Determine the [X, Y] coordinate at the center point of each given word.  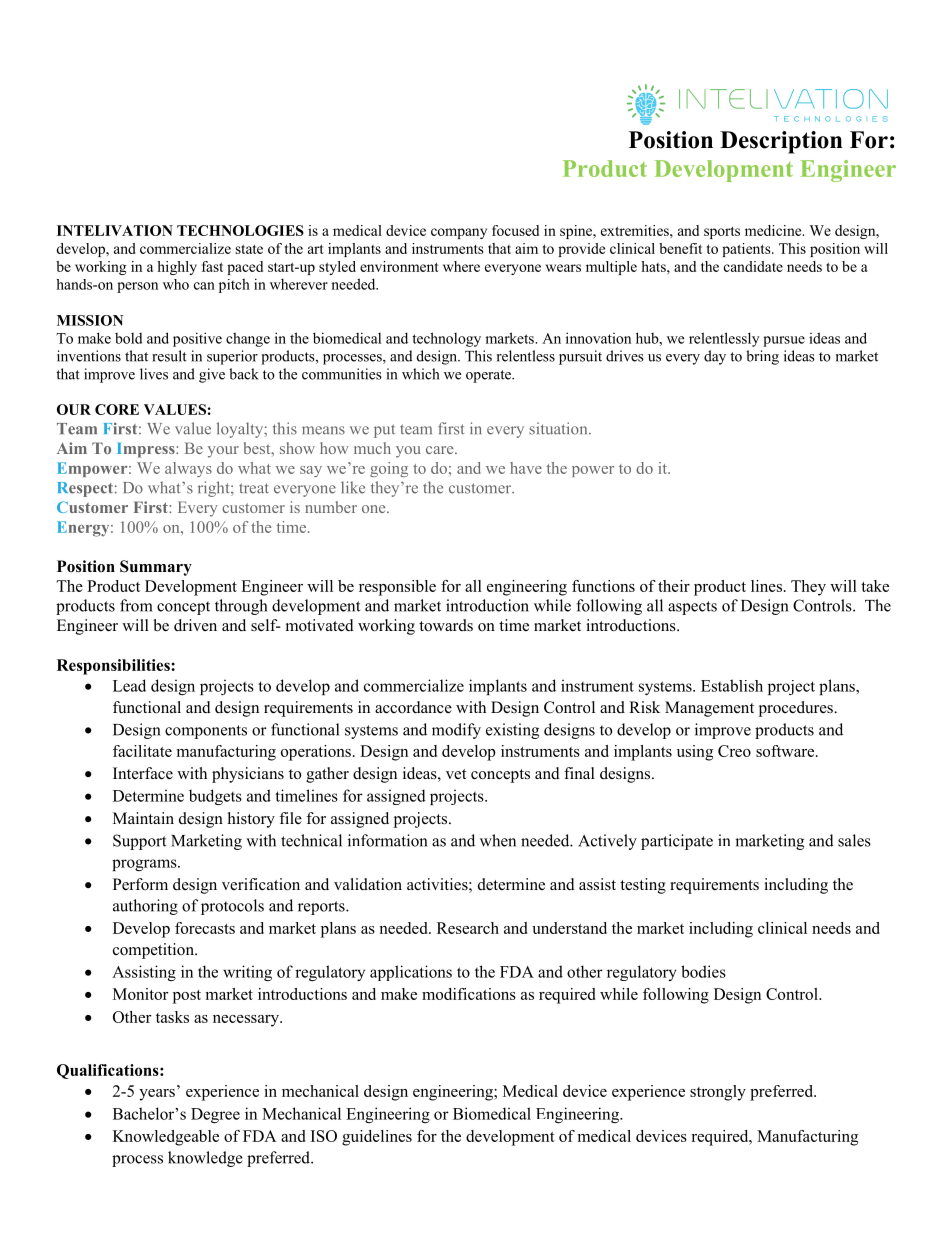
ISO [324, 1136]
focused [515, 230]
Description [781, 142]
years [157, 1095]
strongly [718, 1093]
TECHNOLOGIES [240, 230]
